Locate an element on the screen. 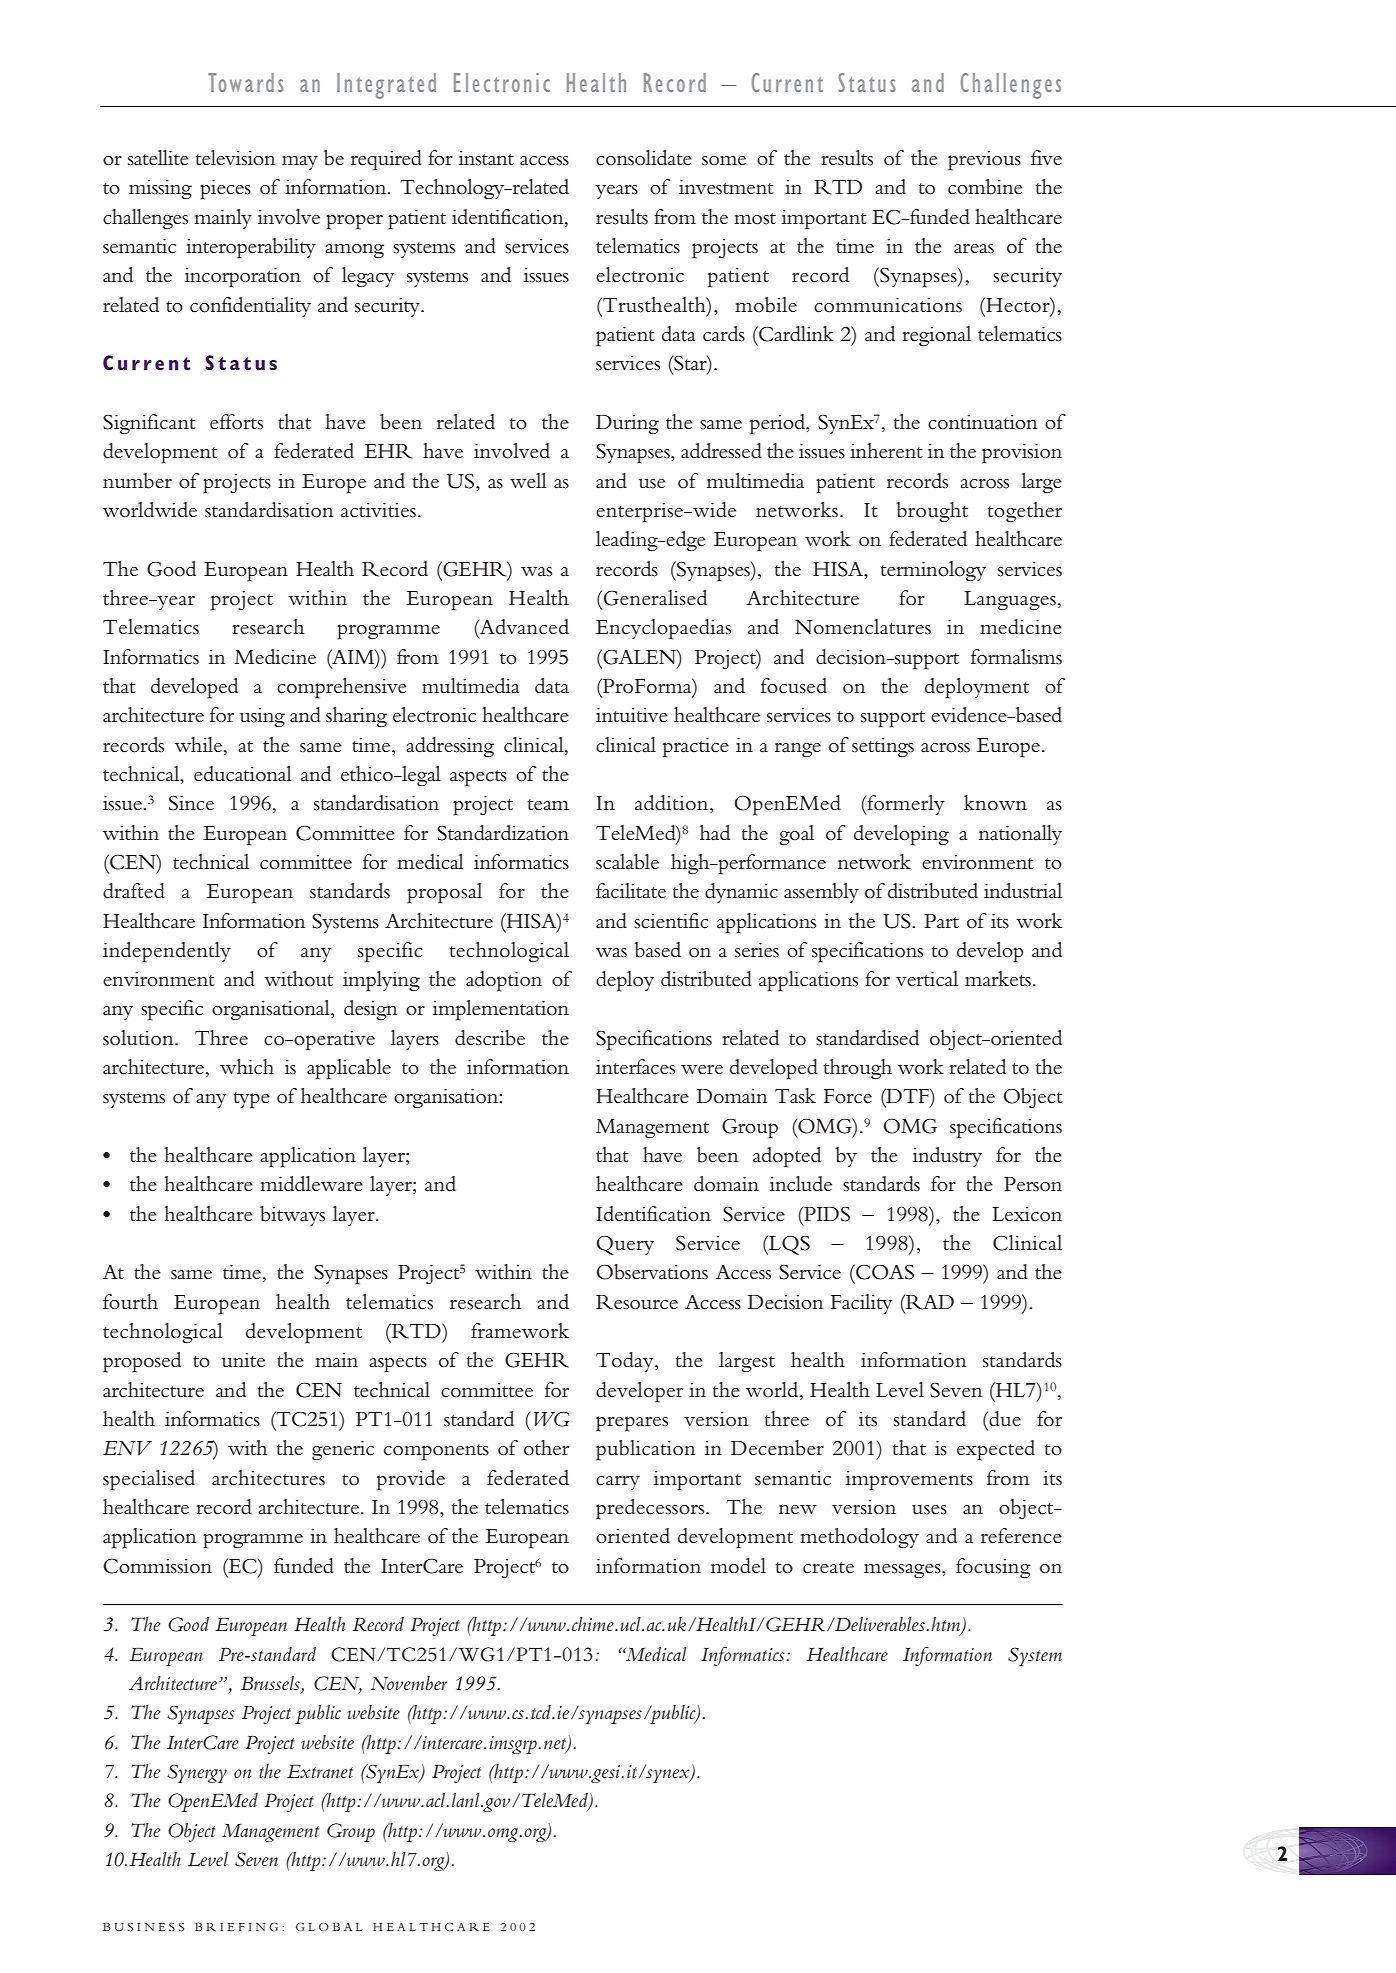 This screenshot has width=1396, height=1973. November is located at coordinates (409, 1683).
